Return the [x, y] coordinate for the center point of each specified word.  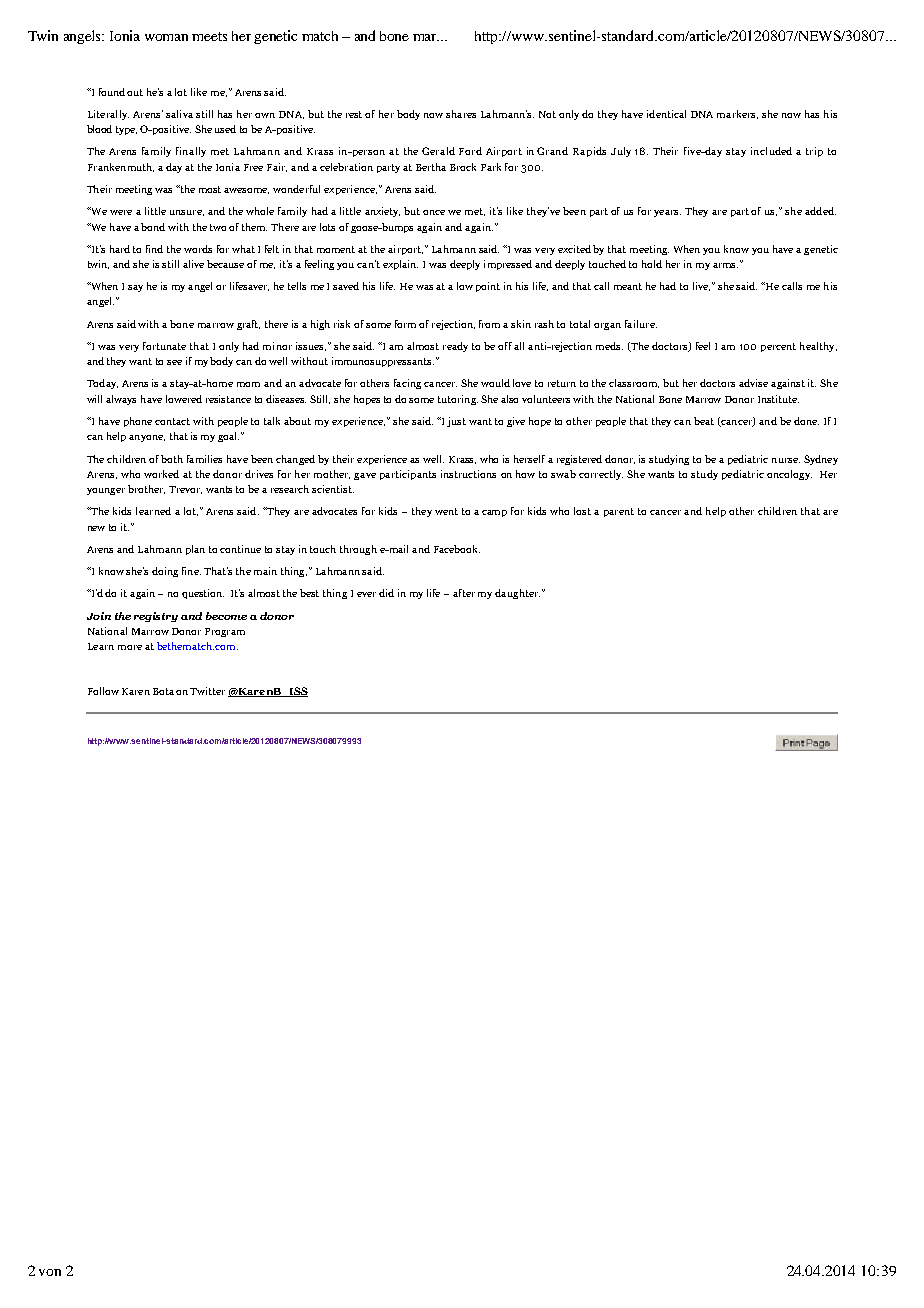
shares [461, 114]
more [130, 647]
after [464, 593]
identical [666, 114]
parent [619, 512]
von [50, 1272]
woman [166, 37]
